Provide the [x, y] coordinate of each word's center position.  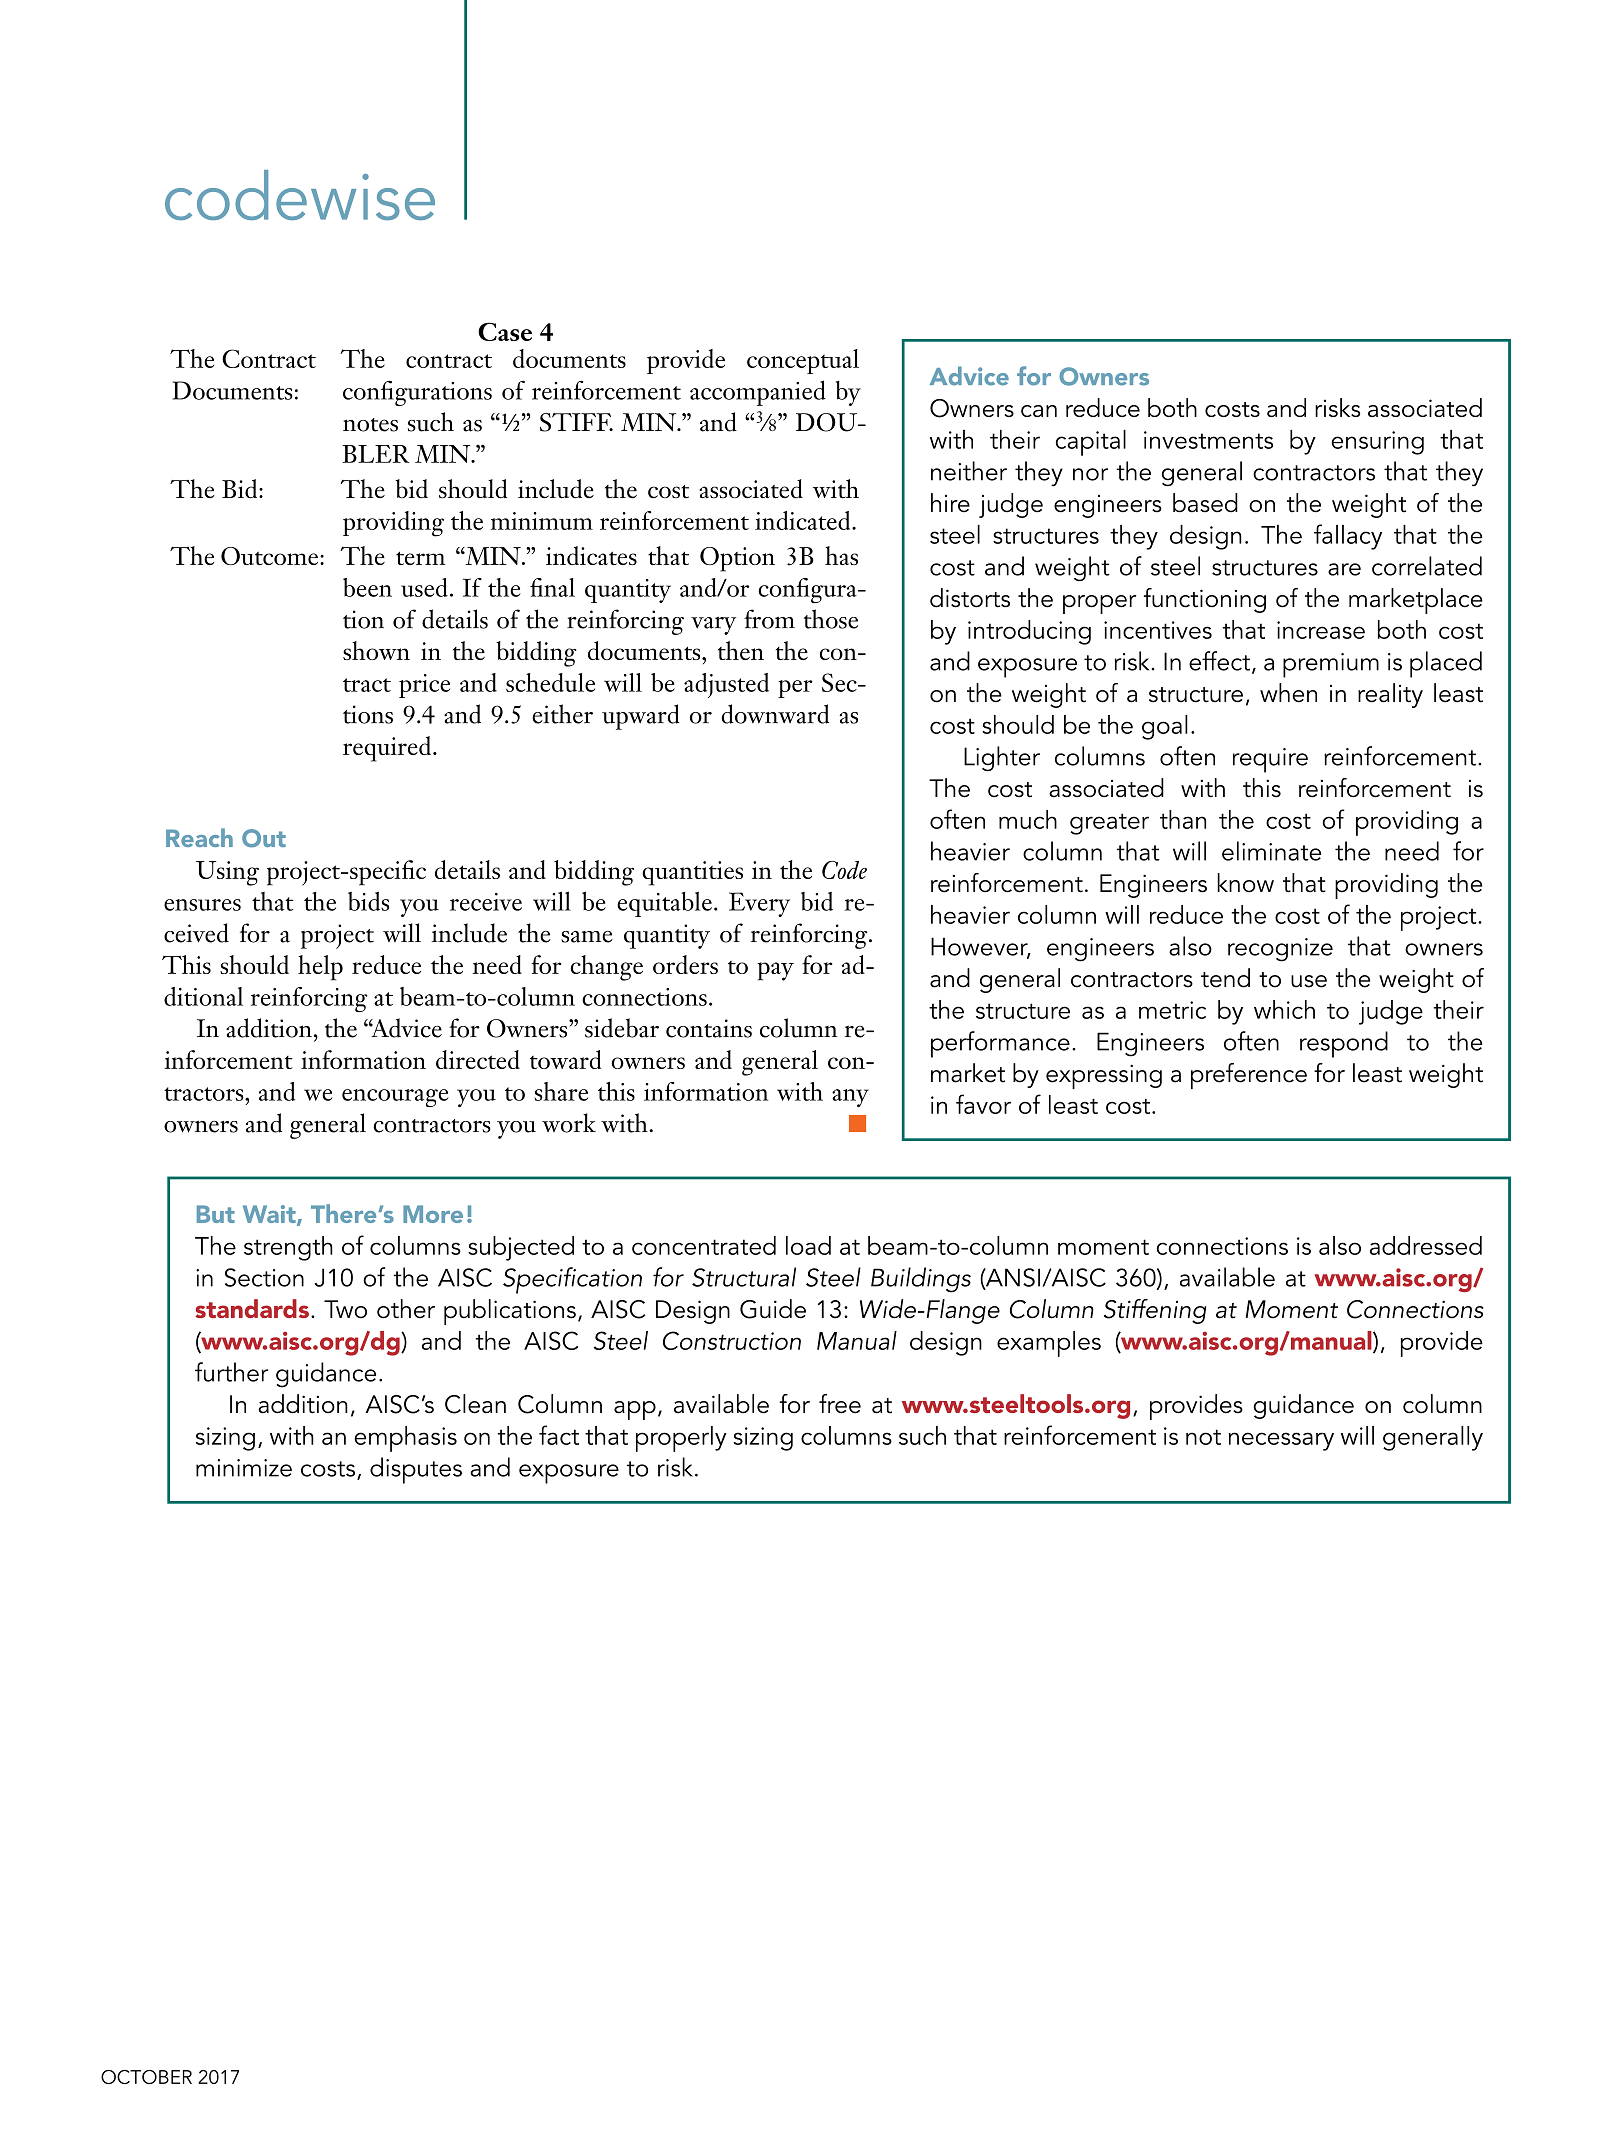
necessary [1281, 1441]
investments [1208, 440]
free [840, 1404]
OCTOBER [146, 2077]
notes [370, 425]
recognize [1280, 950]
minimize [244, 1468]
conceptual [803, 361]
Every [759, 904]
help [320, 968]
